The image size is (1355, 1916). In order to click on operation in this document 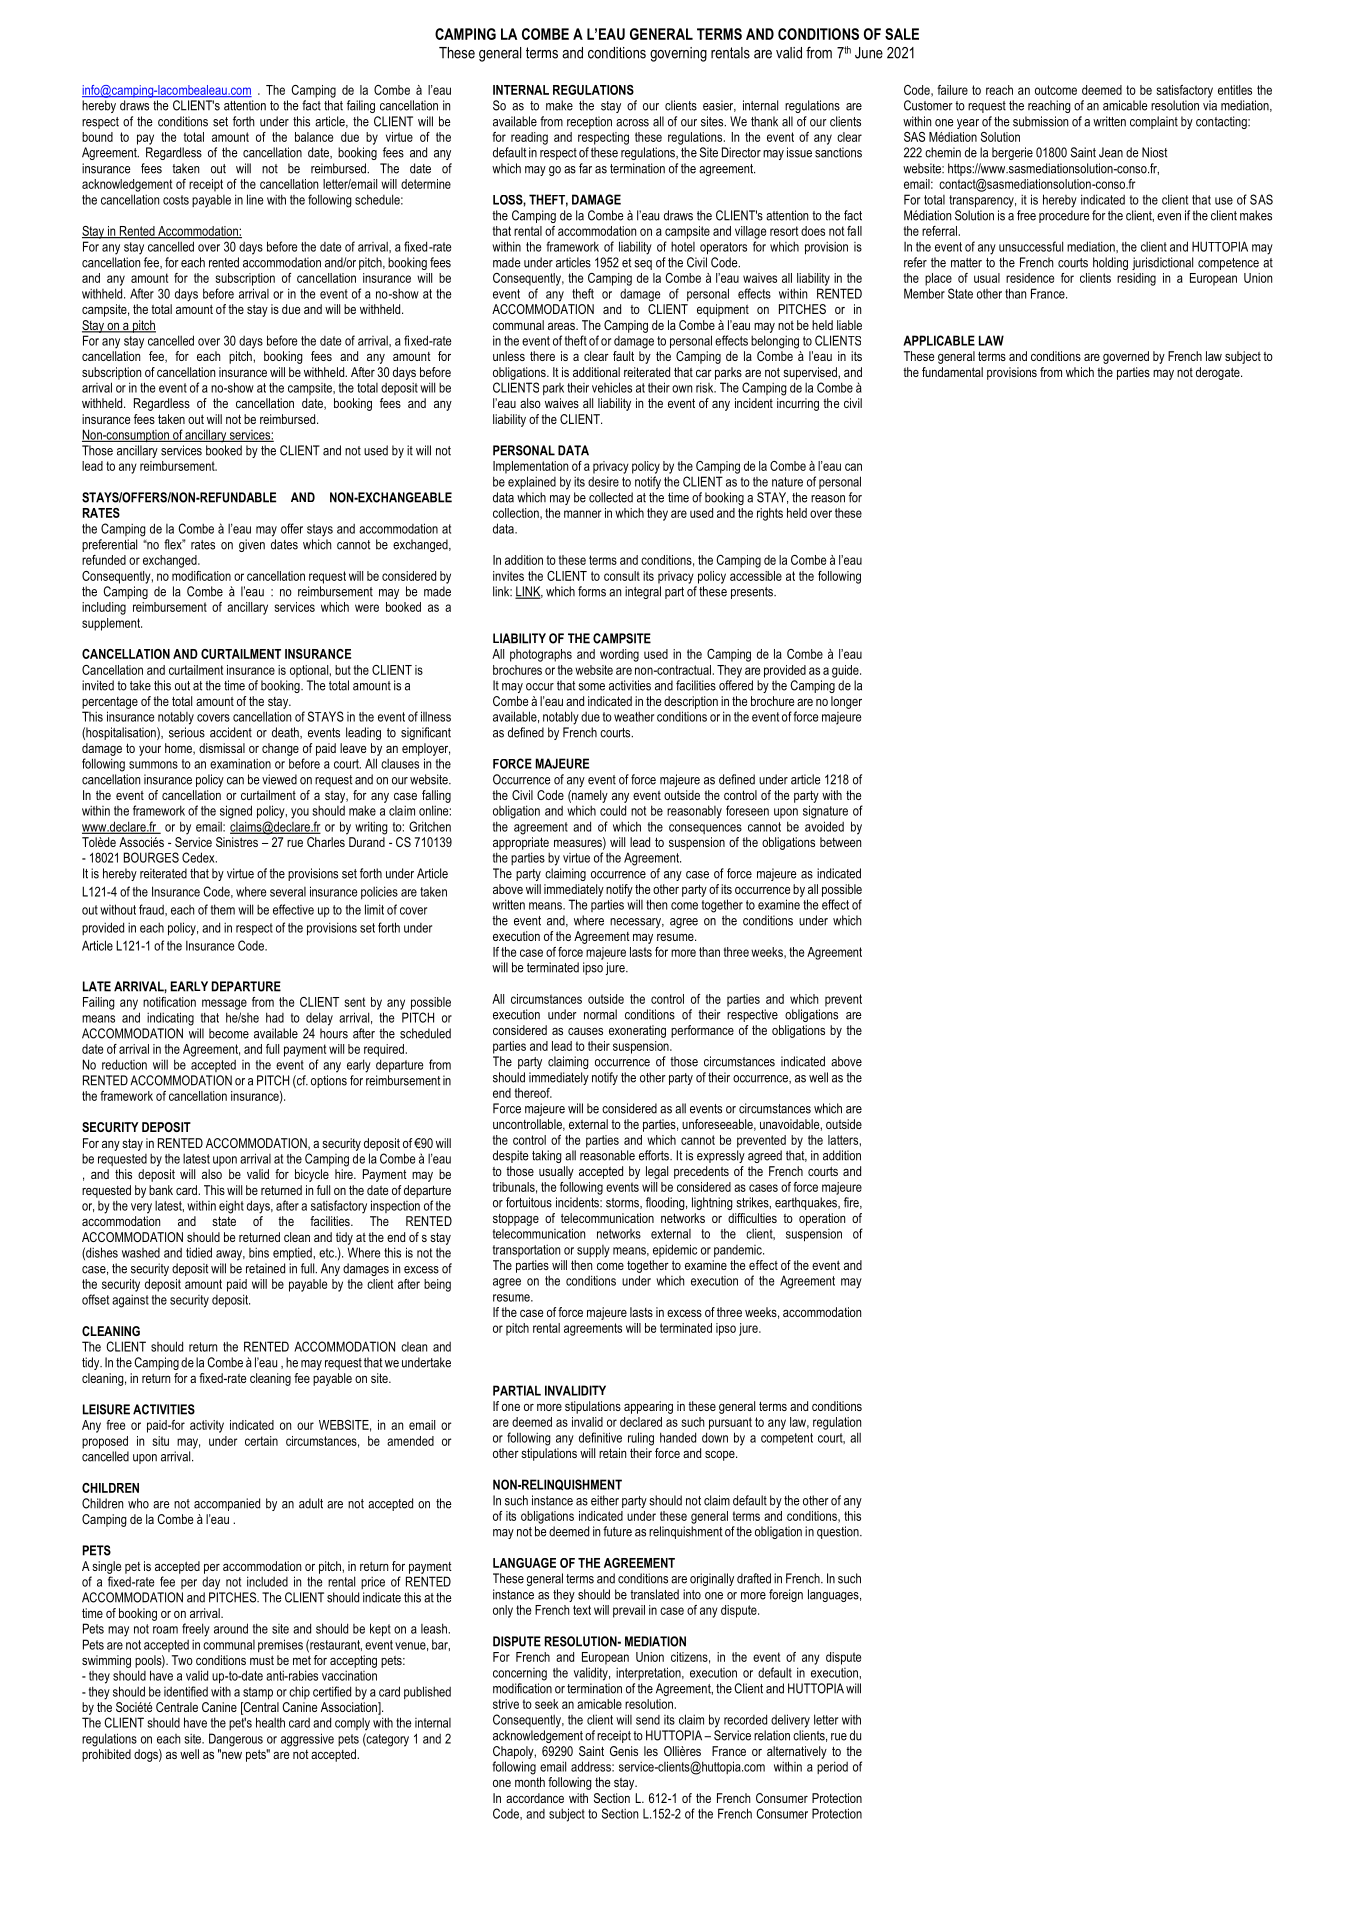, I will do `click(822, 1219)`.
